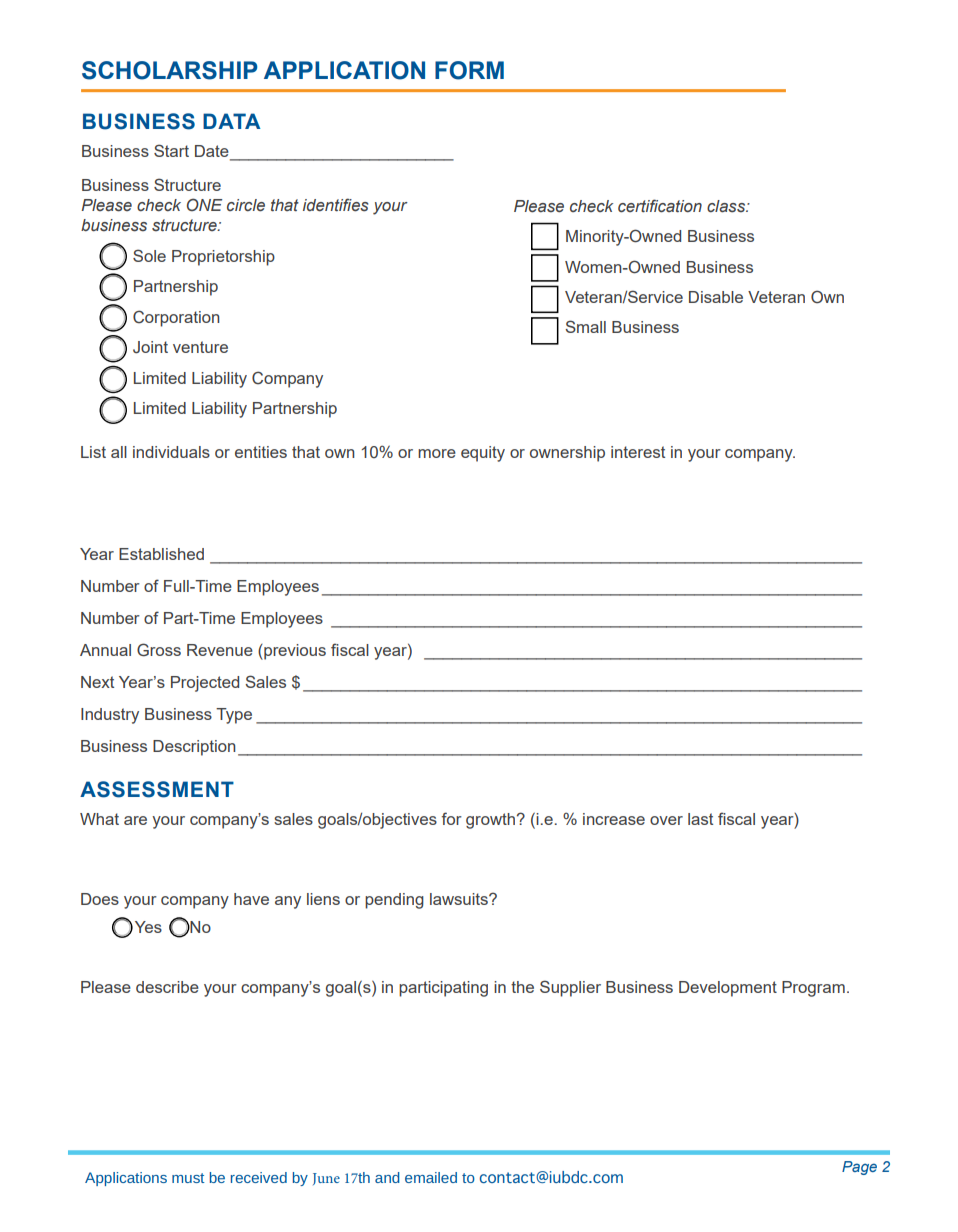 Image resolution: width=958 pixels, height=1232 pixels. What do you see at coordinates (188, 1178) in the screenshot?
I see `must` at bounding box center [188, 1178].
